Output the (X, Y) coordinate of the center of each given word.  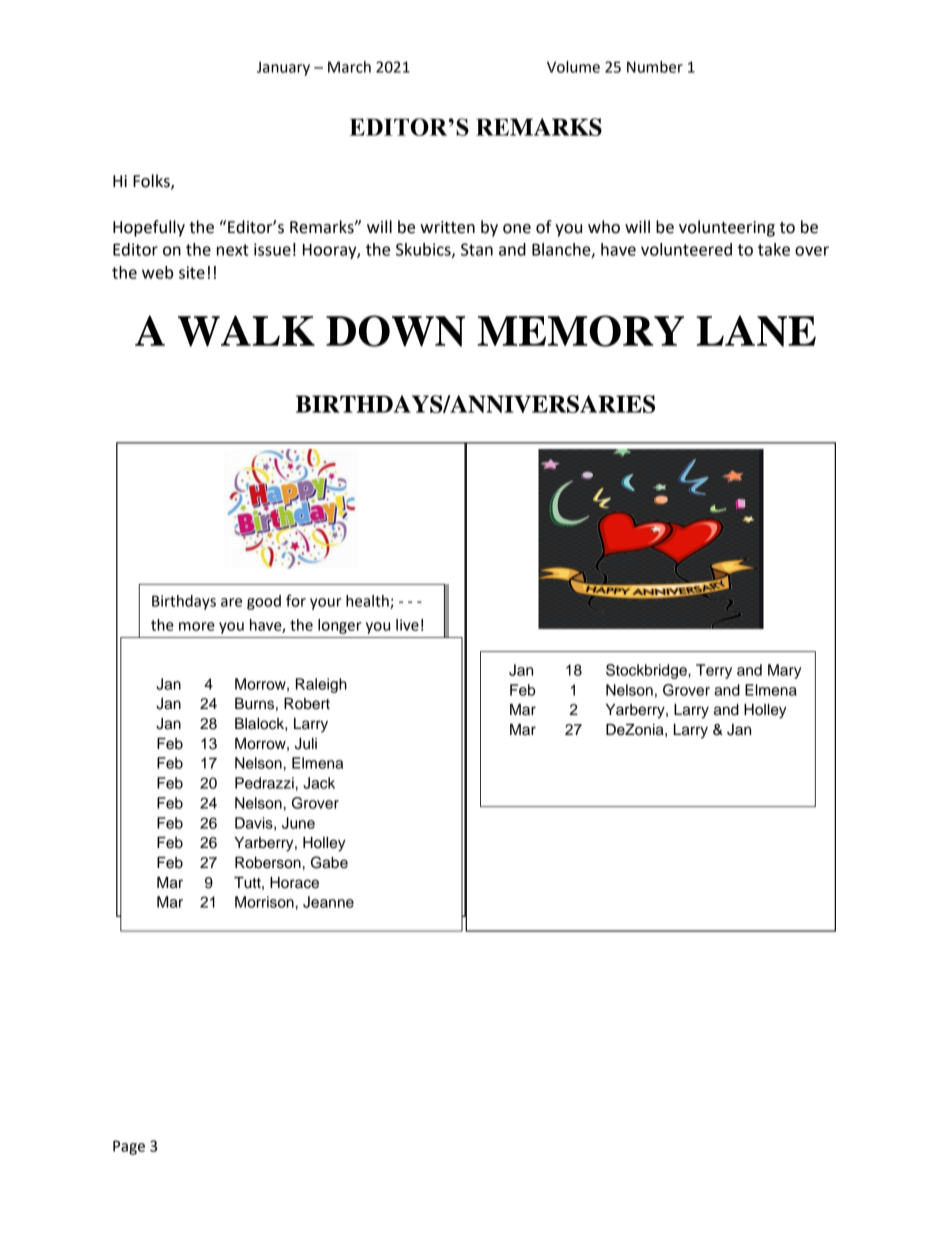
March (349, 67)
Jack (319, 783)
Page (129, 1147)
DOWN (395, 331)
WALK (246, 331)
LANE (756, 331)
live (407, 625)
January (283, 68)
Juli (305, 744)
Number (655, 67)
